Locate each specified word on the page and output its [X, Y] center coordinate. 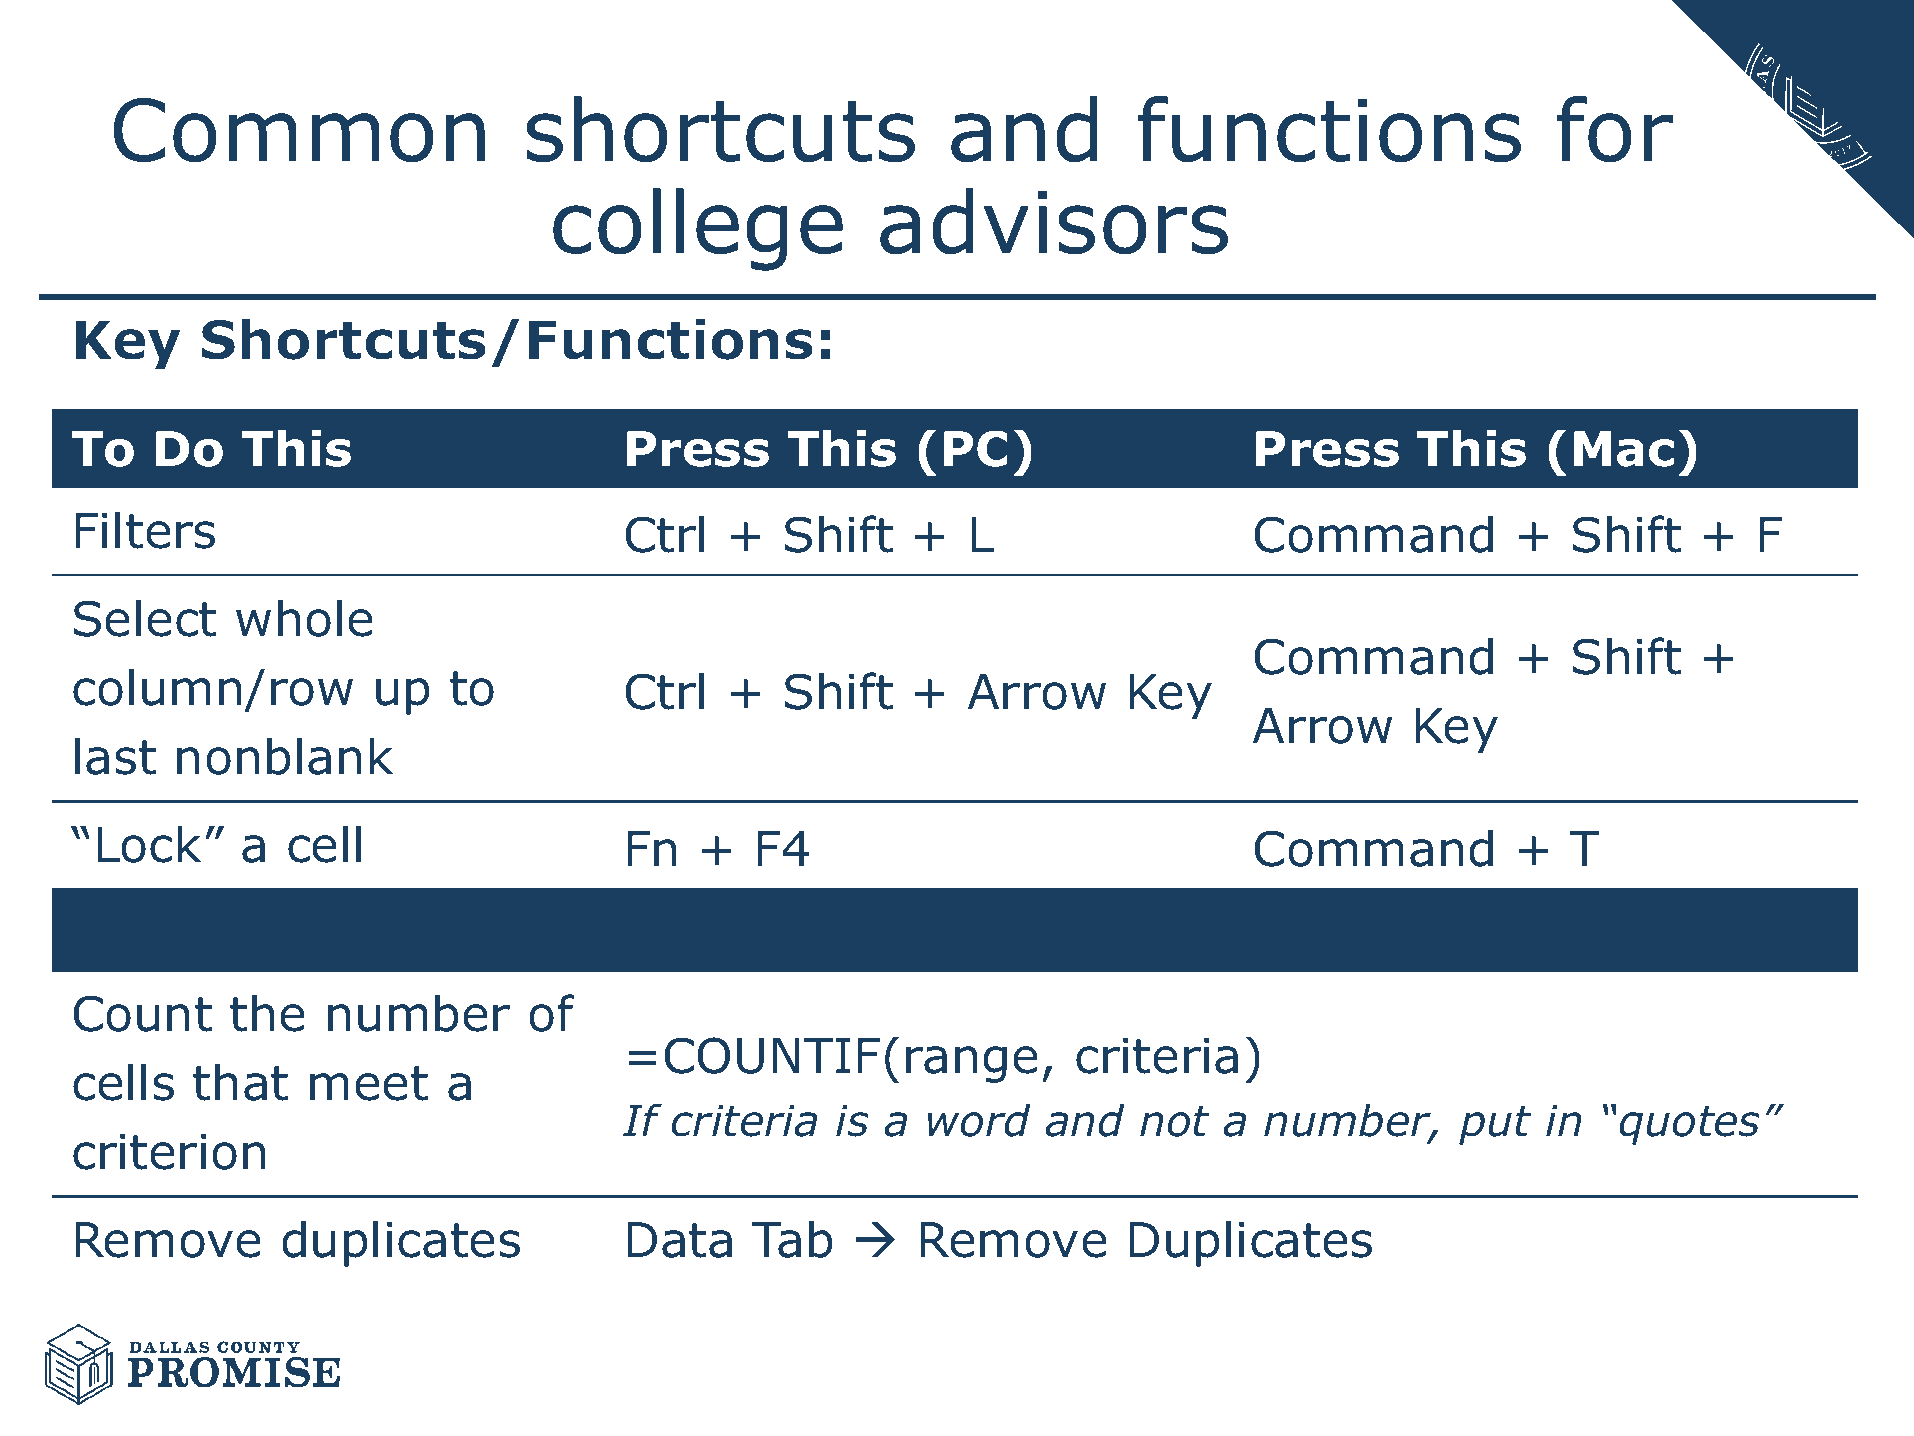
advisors [1054, 221]
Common [299, 130]
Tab [792, 1239]
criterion [169, 1152]
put [1495, 1125]
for [1615, 129]
